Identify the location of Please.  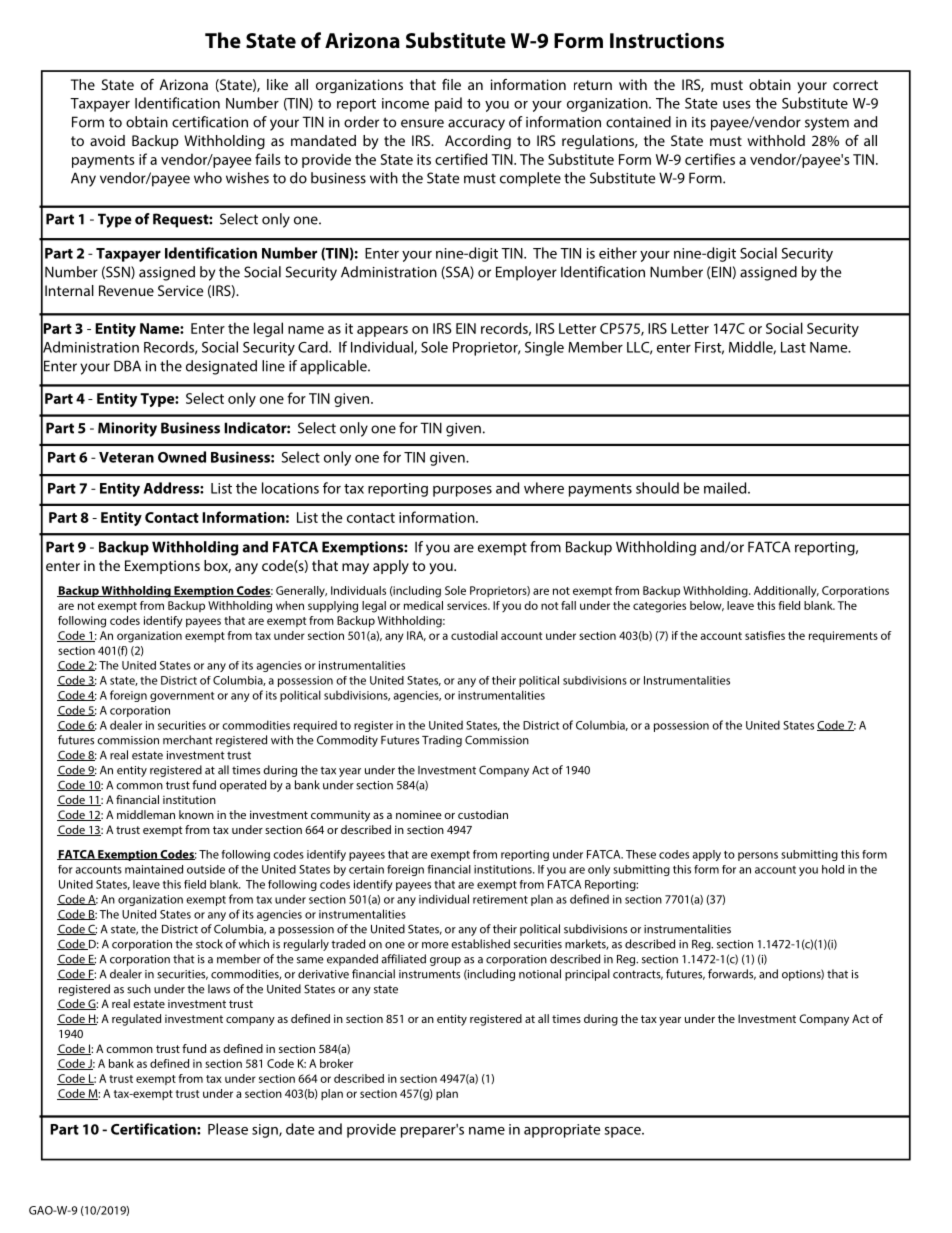
(228, 1129).
